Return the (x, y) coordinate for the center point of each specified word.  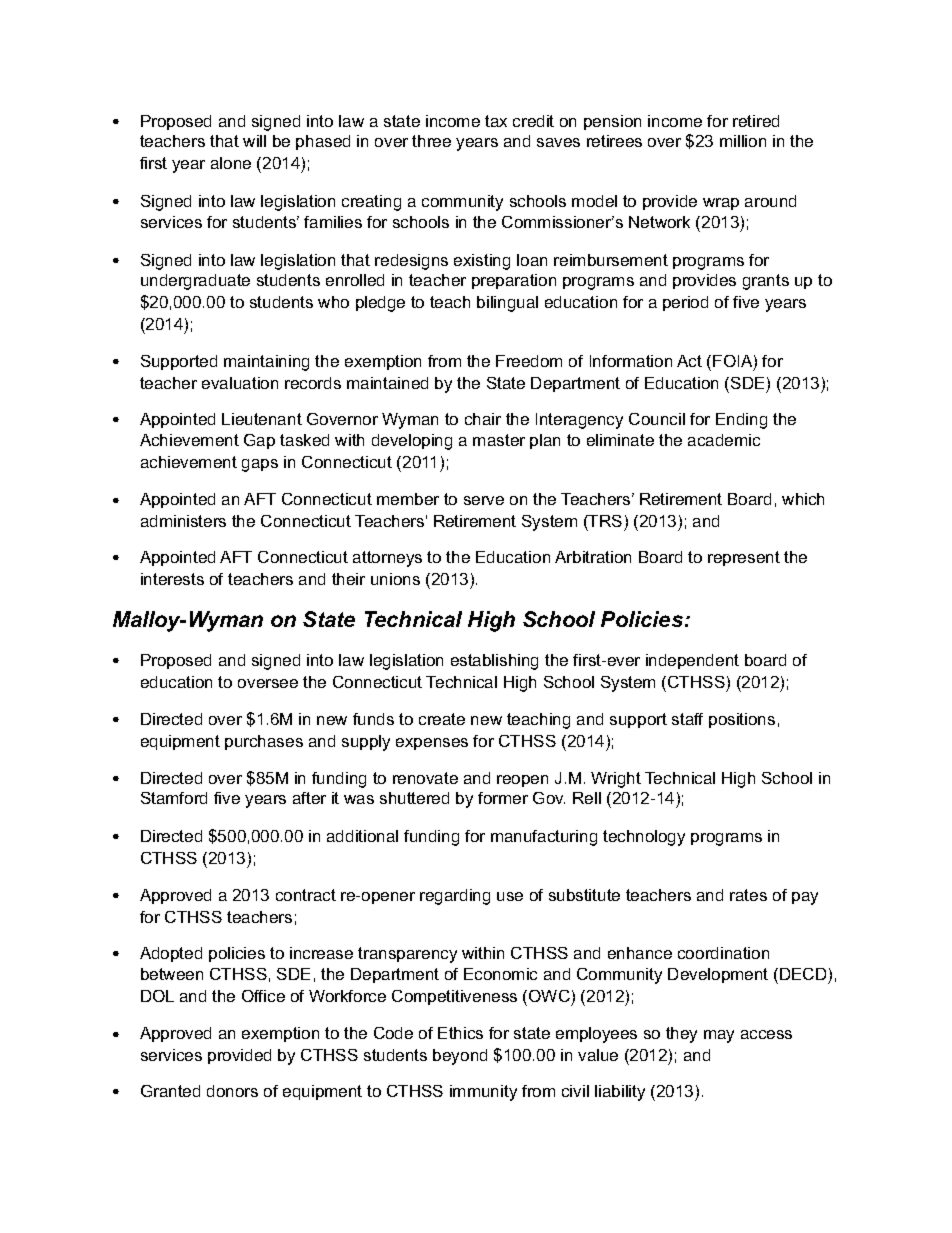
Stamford (174, 798)
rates (748, 895)
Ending (741, 421)
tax (496, 121)
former (503, 798)
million (743, 141)
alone (231, 163)
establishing (494, 662)
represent (744, 558)
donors (232, 1091)
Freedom (529, 361)
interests (172, 579)
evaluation (240, 383)
